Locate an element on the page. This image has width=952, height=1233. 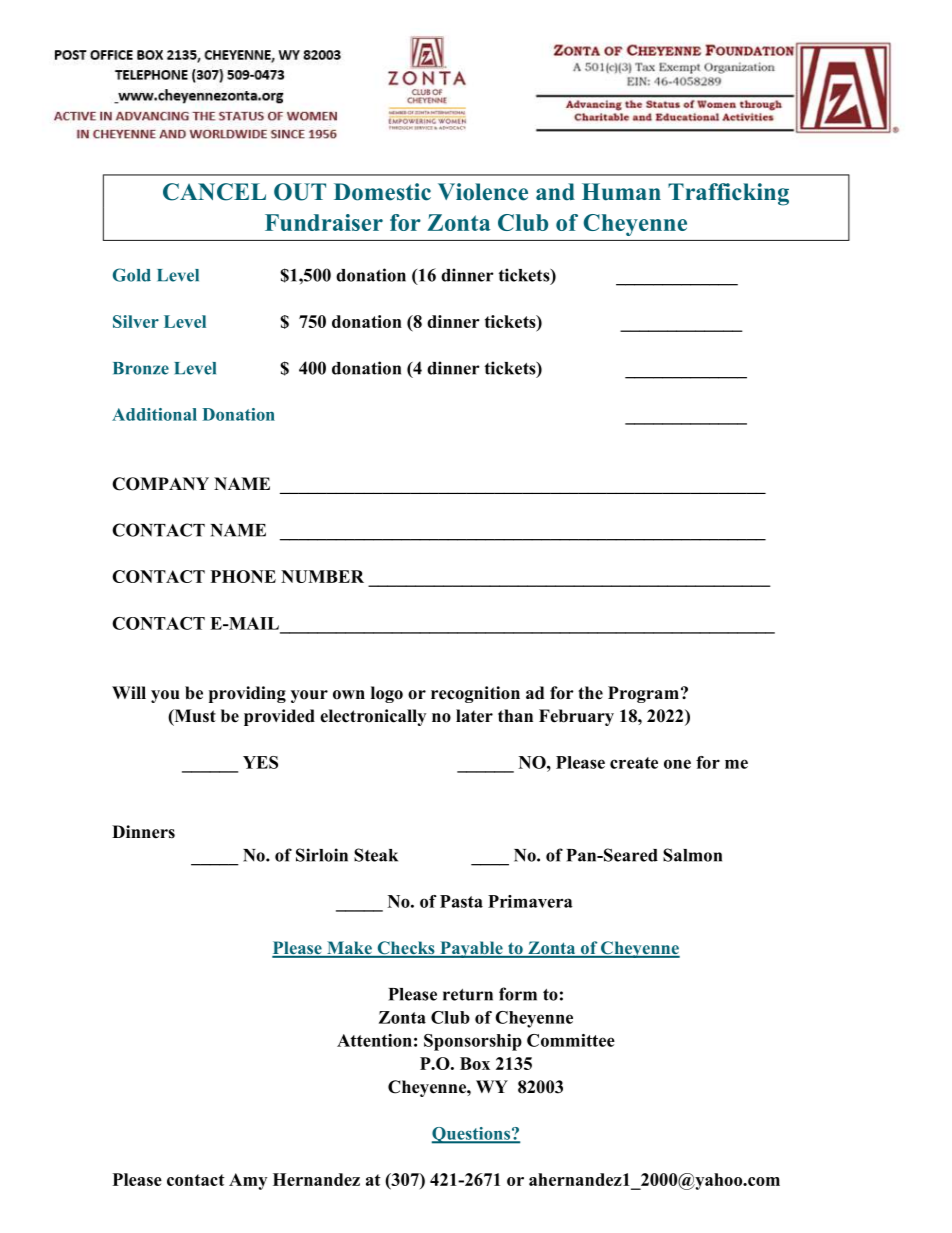
Program is located at coordinates (643, 694).
